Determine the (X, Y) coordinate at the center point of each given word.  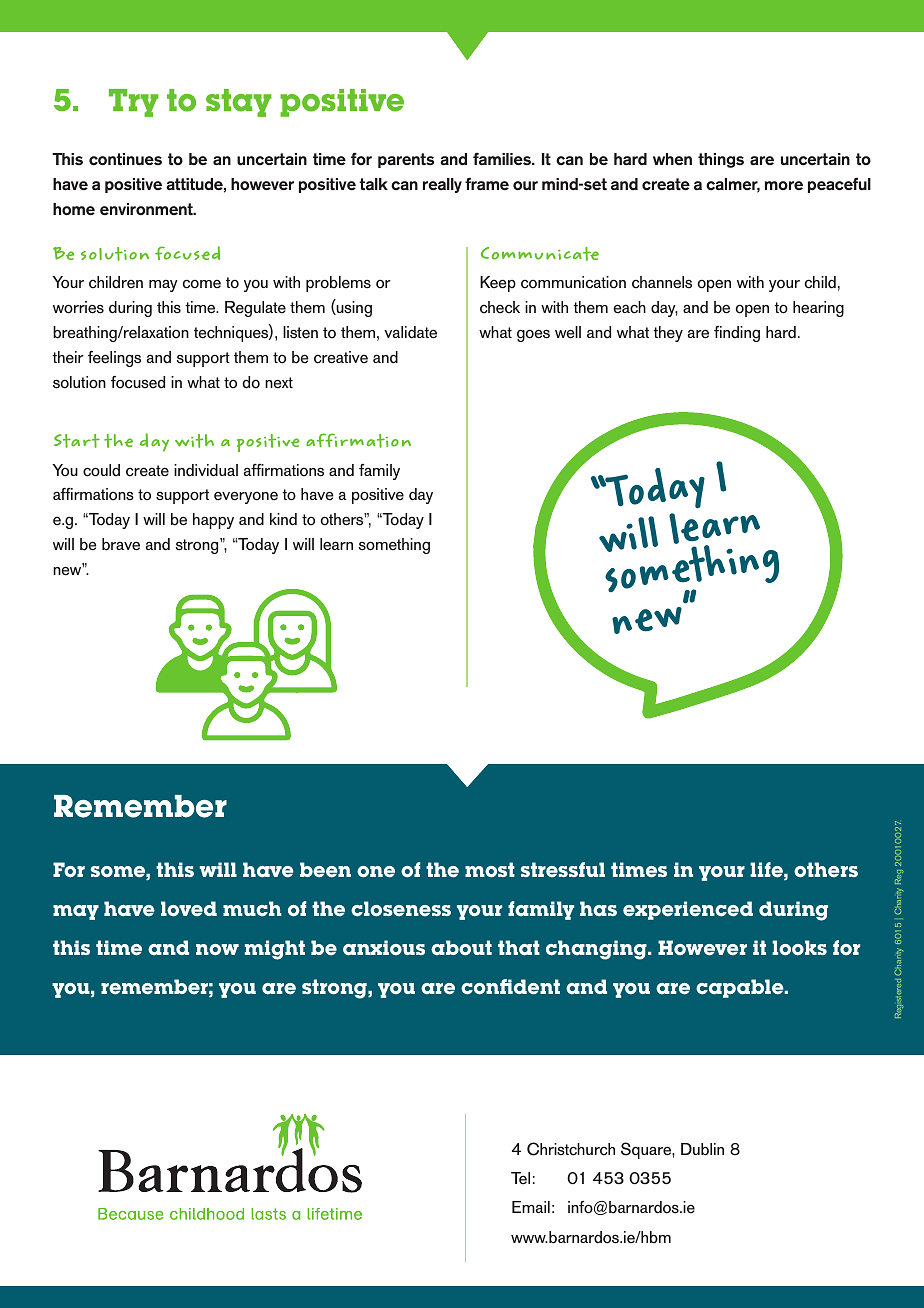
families (503, 158)
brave (121, 544)
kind (283, 519)
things (721, 160)
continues (125, 159)
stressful (563, 870)
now (217, 950)
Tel (520, 1178)
